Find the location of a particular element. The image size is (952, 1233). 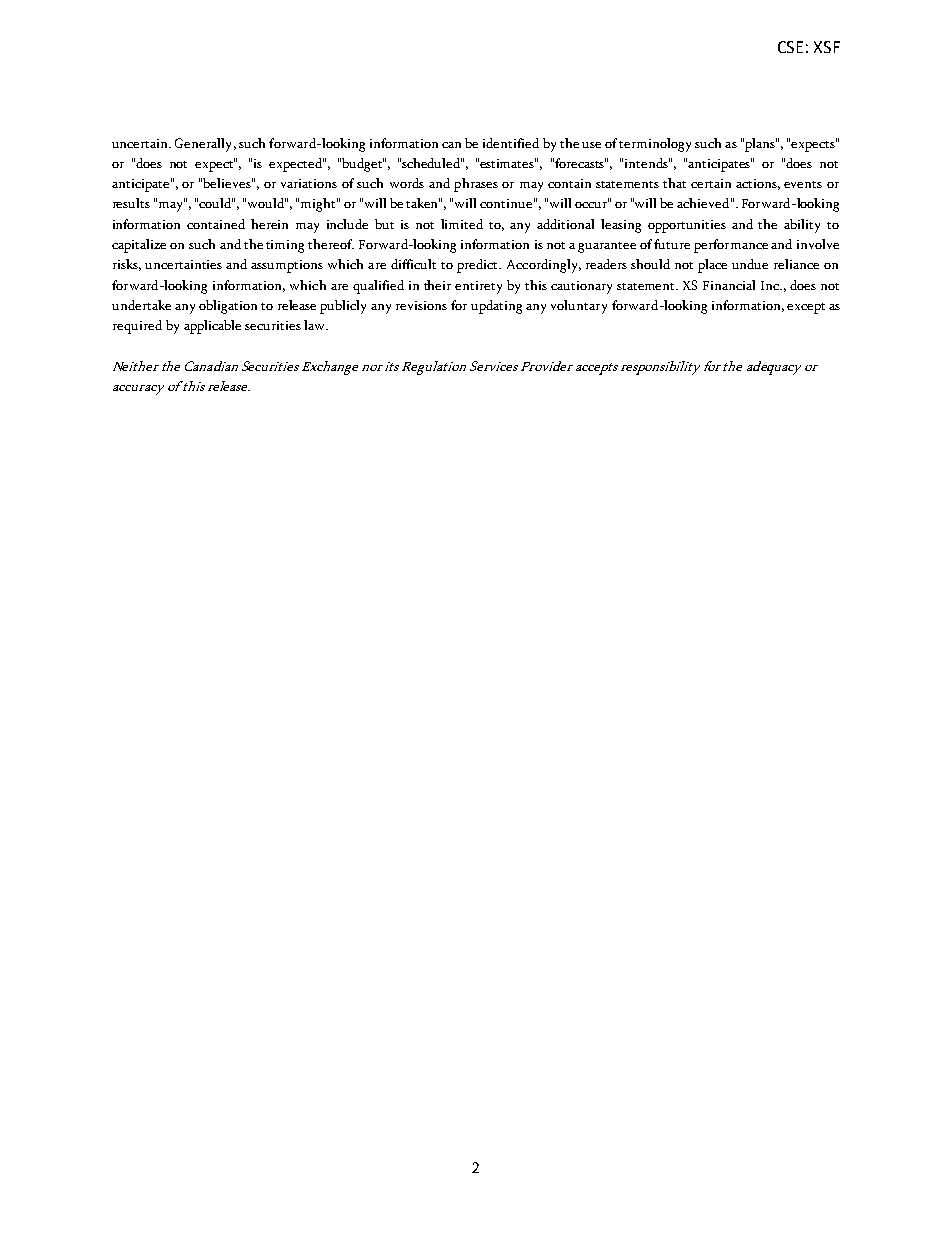

limited is located at coordinates (462, 224).
